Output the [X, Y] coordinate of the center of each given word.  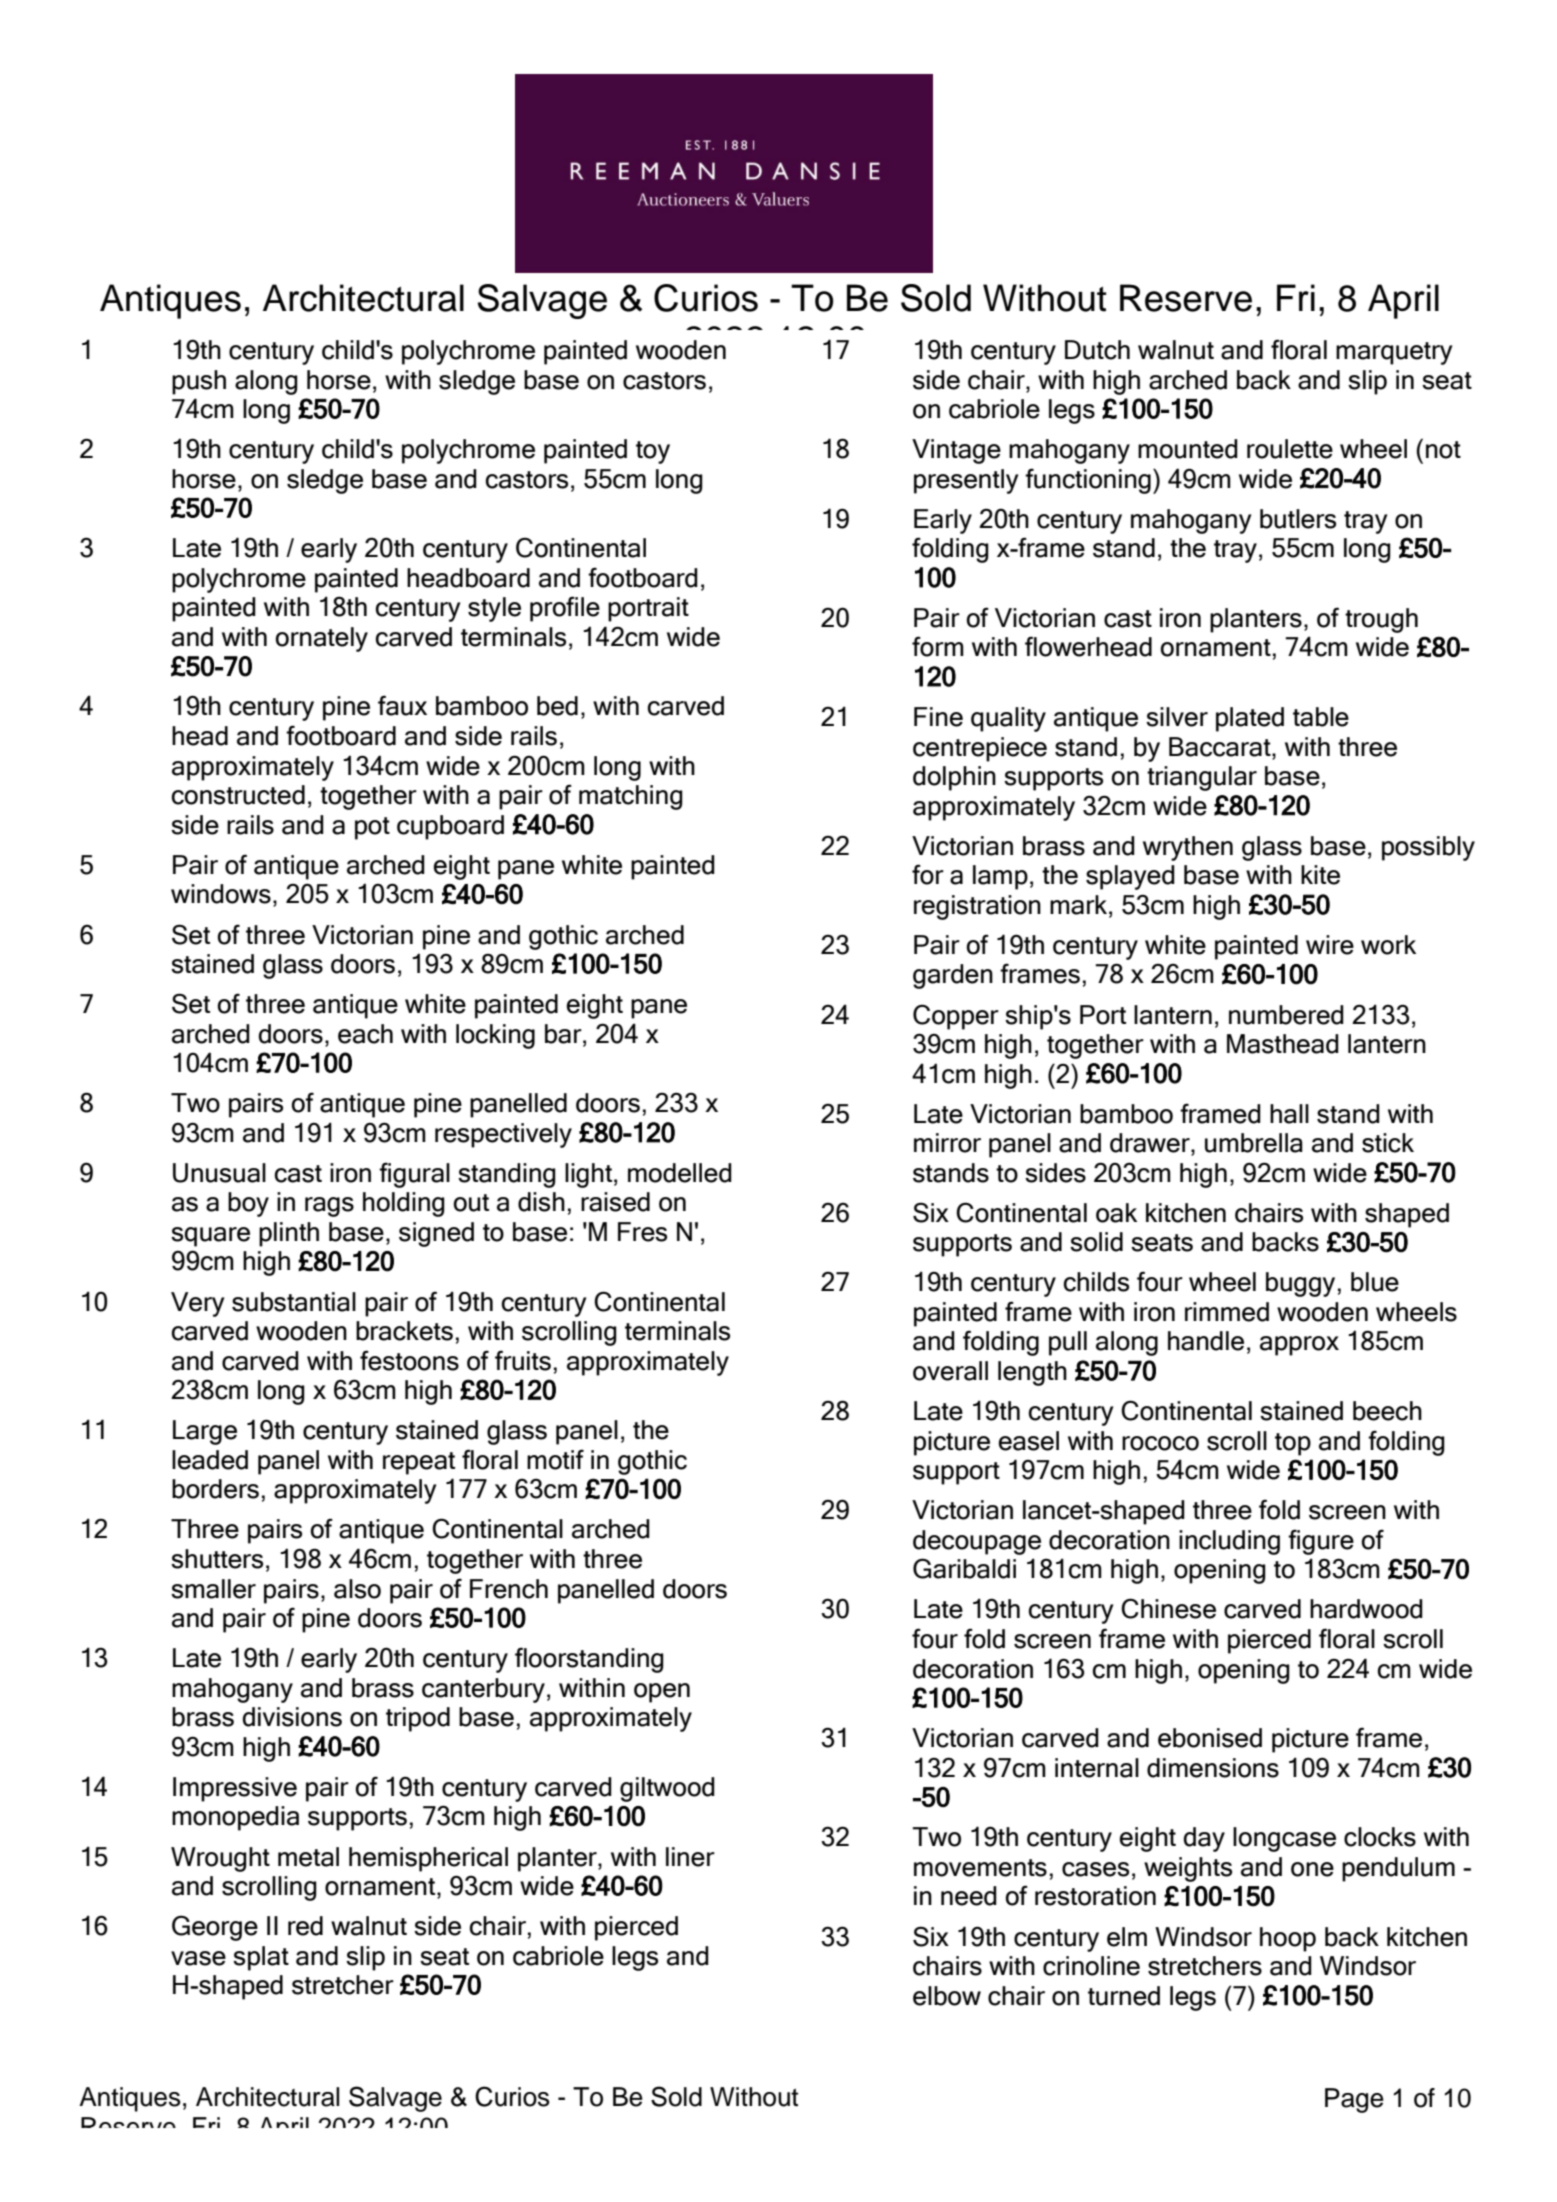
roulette [1290, 449]
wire [1330, 945]
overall [950, 1371]
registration [977, 907]
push [199, 382]
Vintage [956, 451]
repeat [419, 1463]
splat [261, 1958]
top [1293, 1444]
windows [221, 894]
